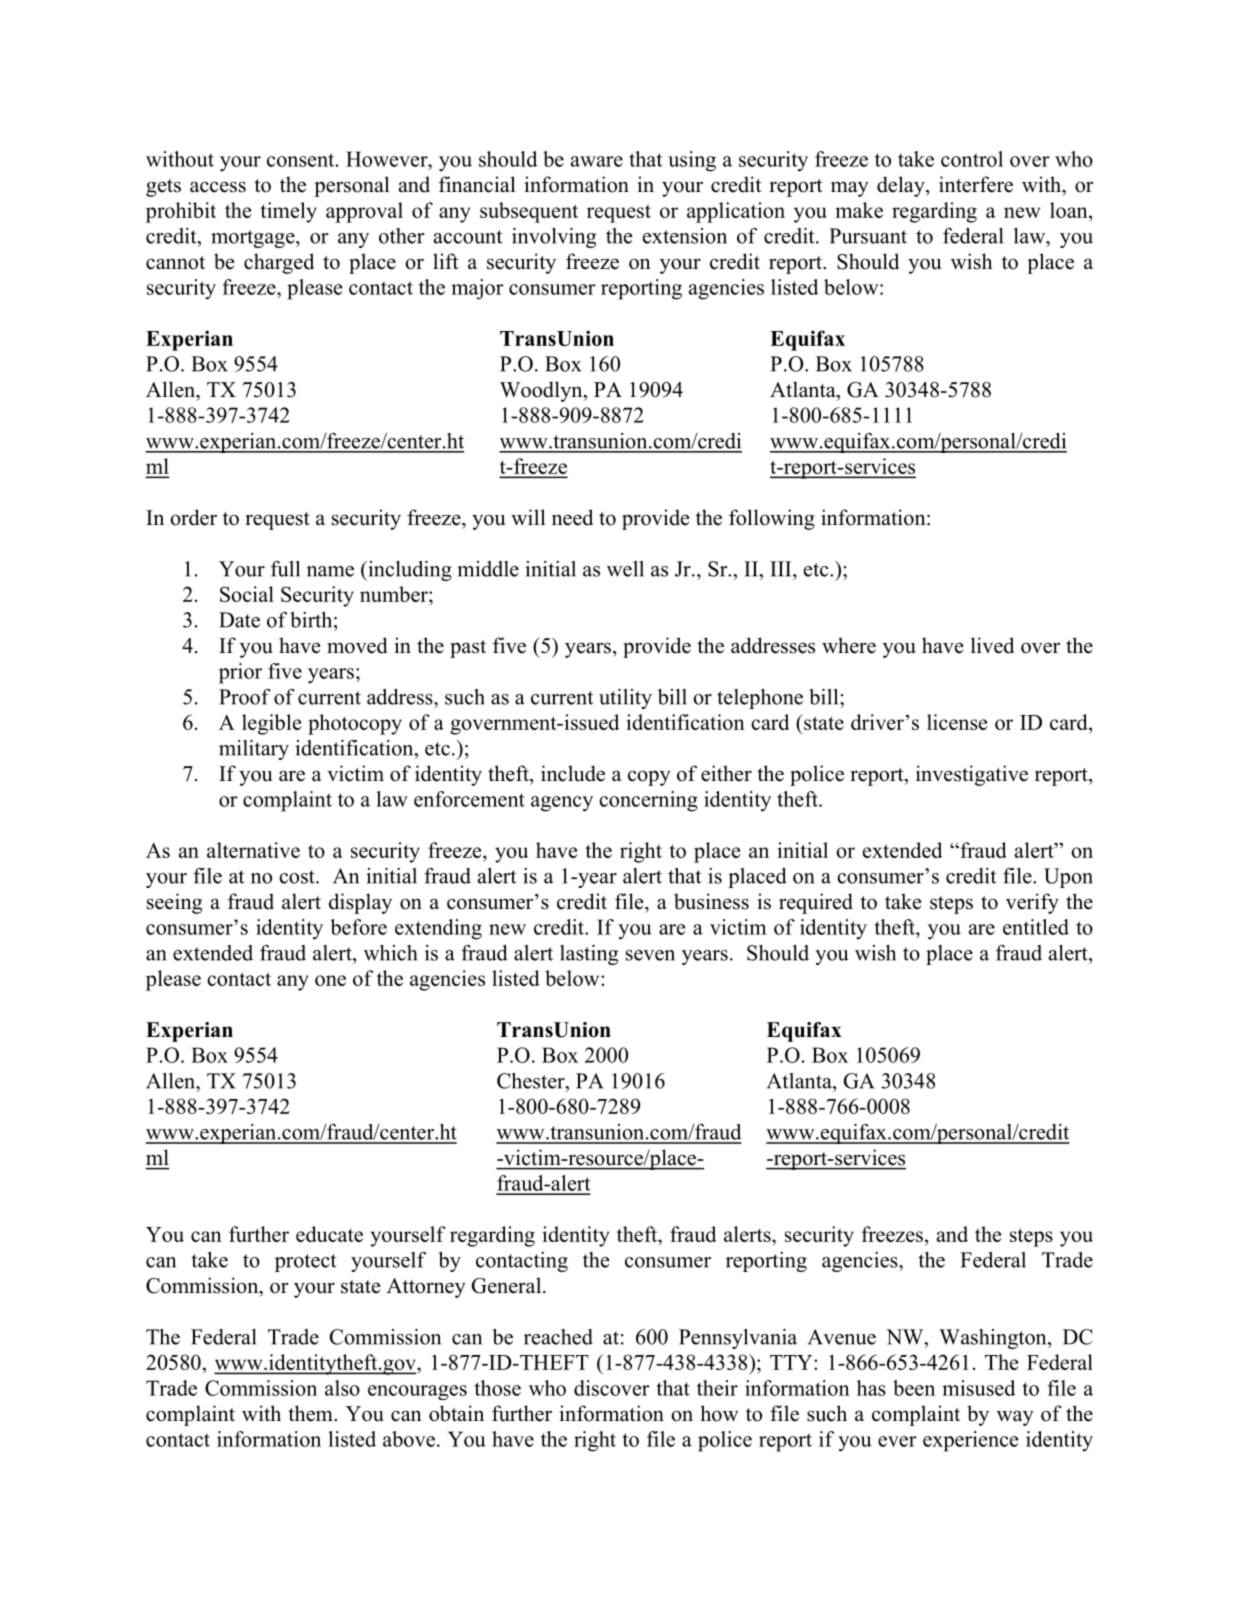 This screenshot has height=1603, width=1239. What do you see at coordinates (597, 161) in the screenshot?
I see `aware` at bounding box center [597, 161].
